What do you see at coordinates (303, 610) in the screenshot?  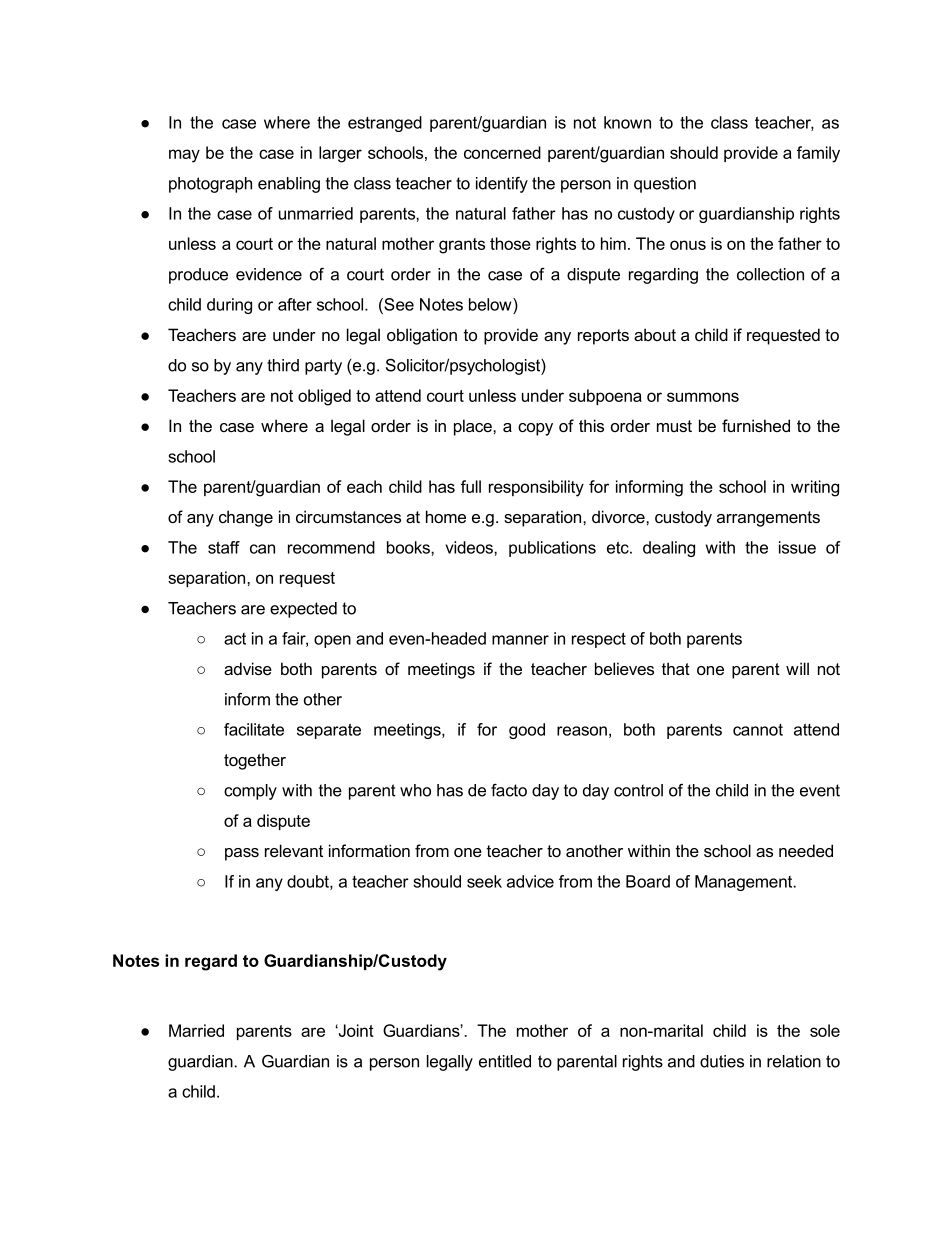 I see `expected` at bounding box center [303, 610].
